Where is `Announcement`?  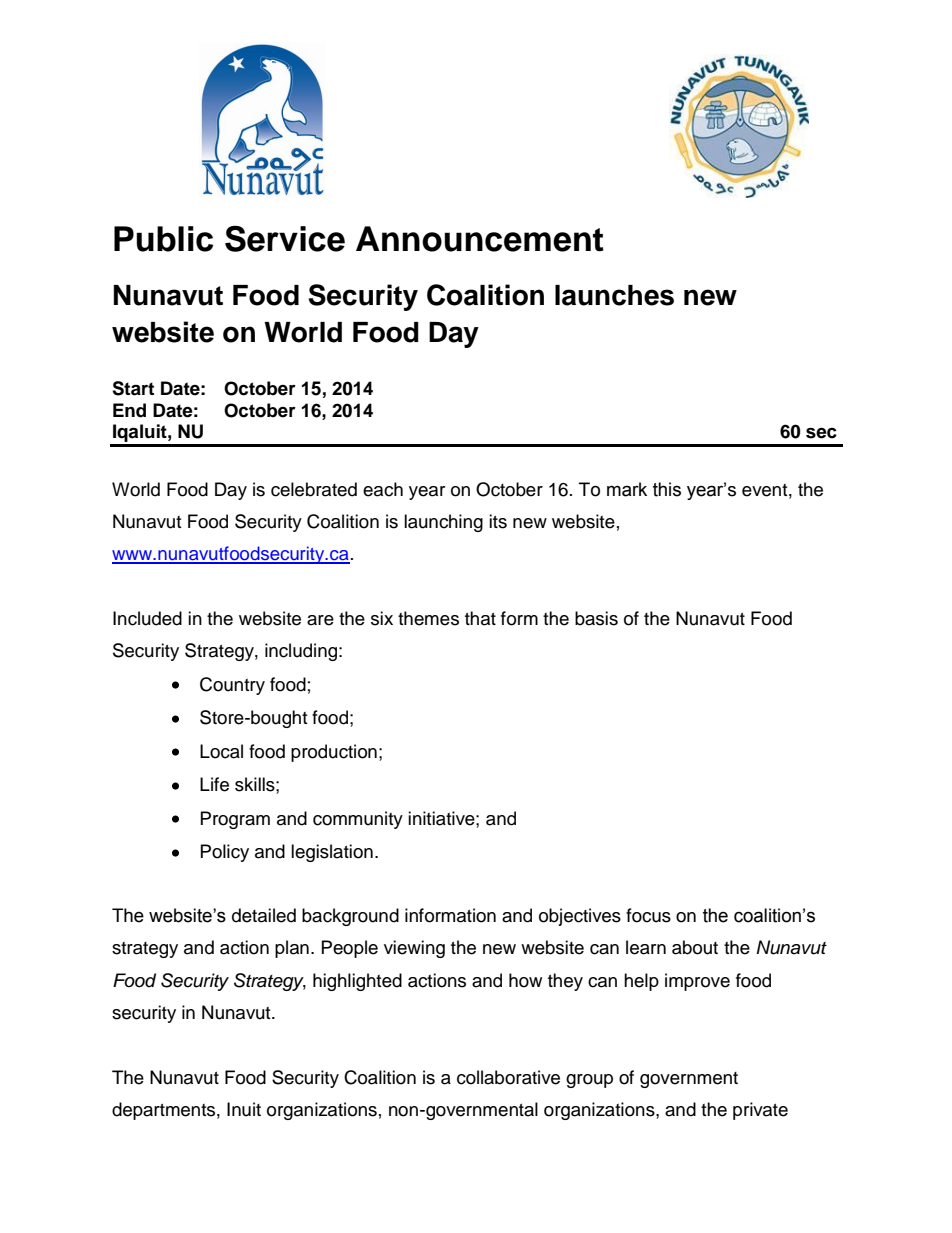 Announcement is located at coordinates (480, 239).
